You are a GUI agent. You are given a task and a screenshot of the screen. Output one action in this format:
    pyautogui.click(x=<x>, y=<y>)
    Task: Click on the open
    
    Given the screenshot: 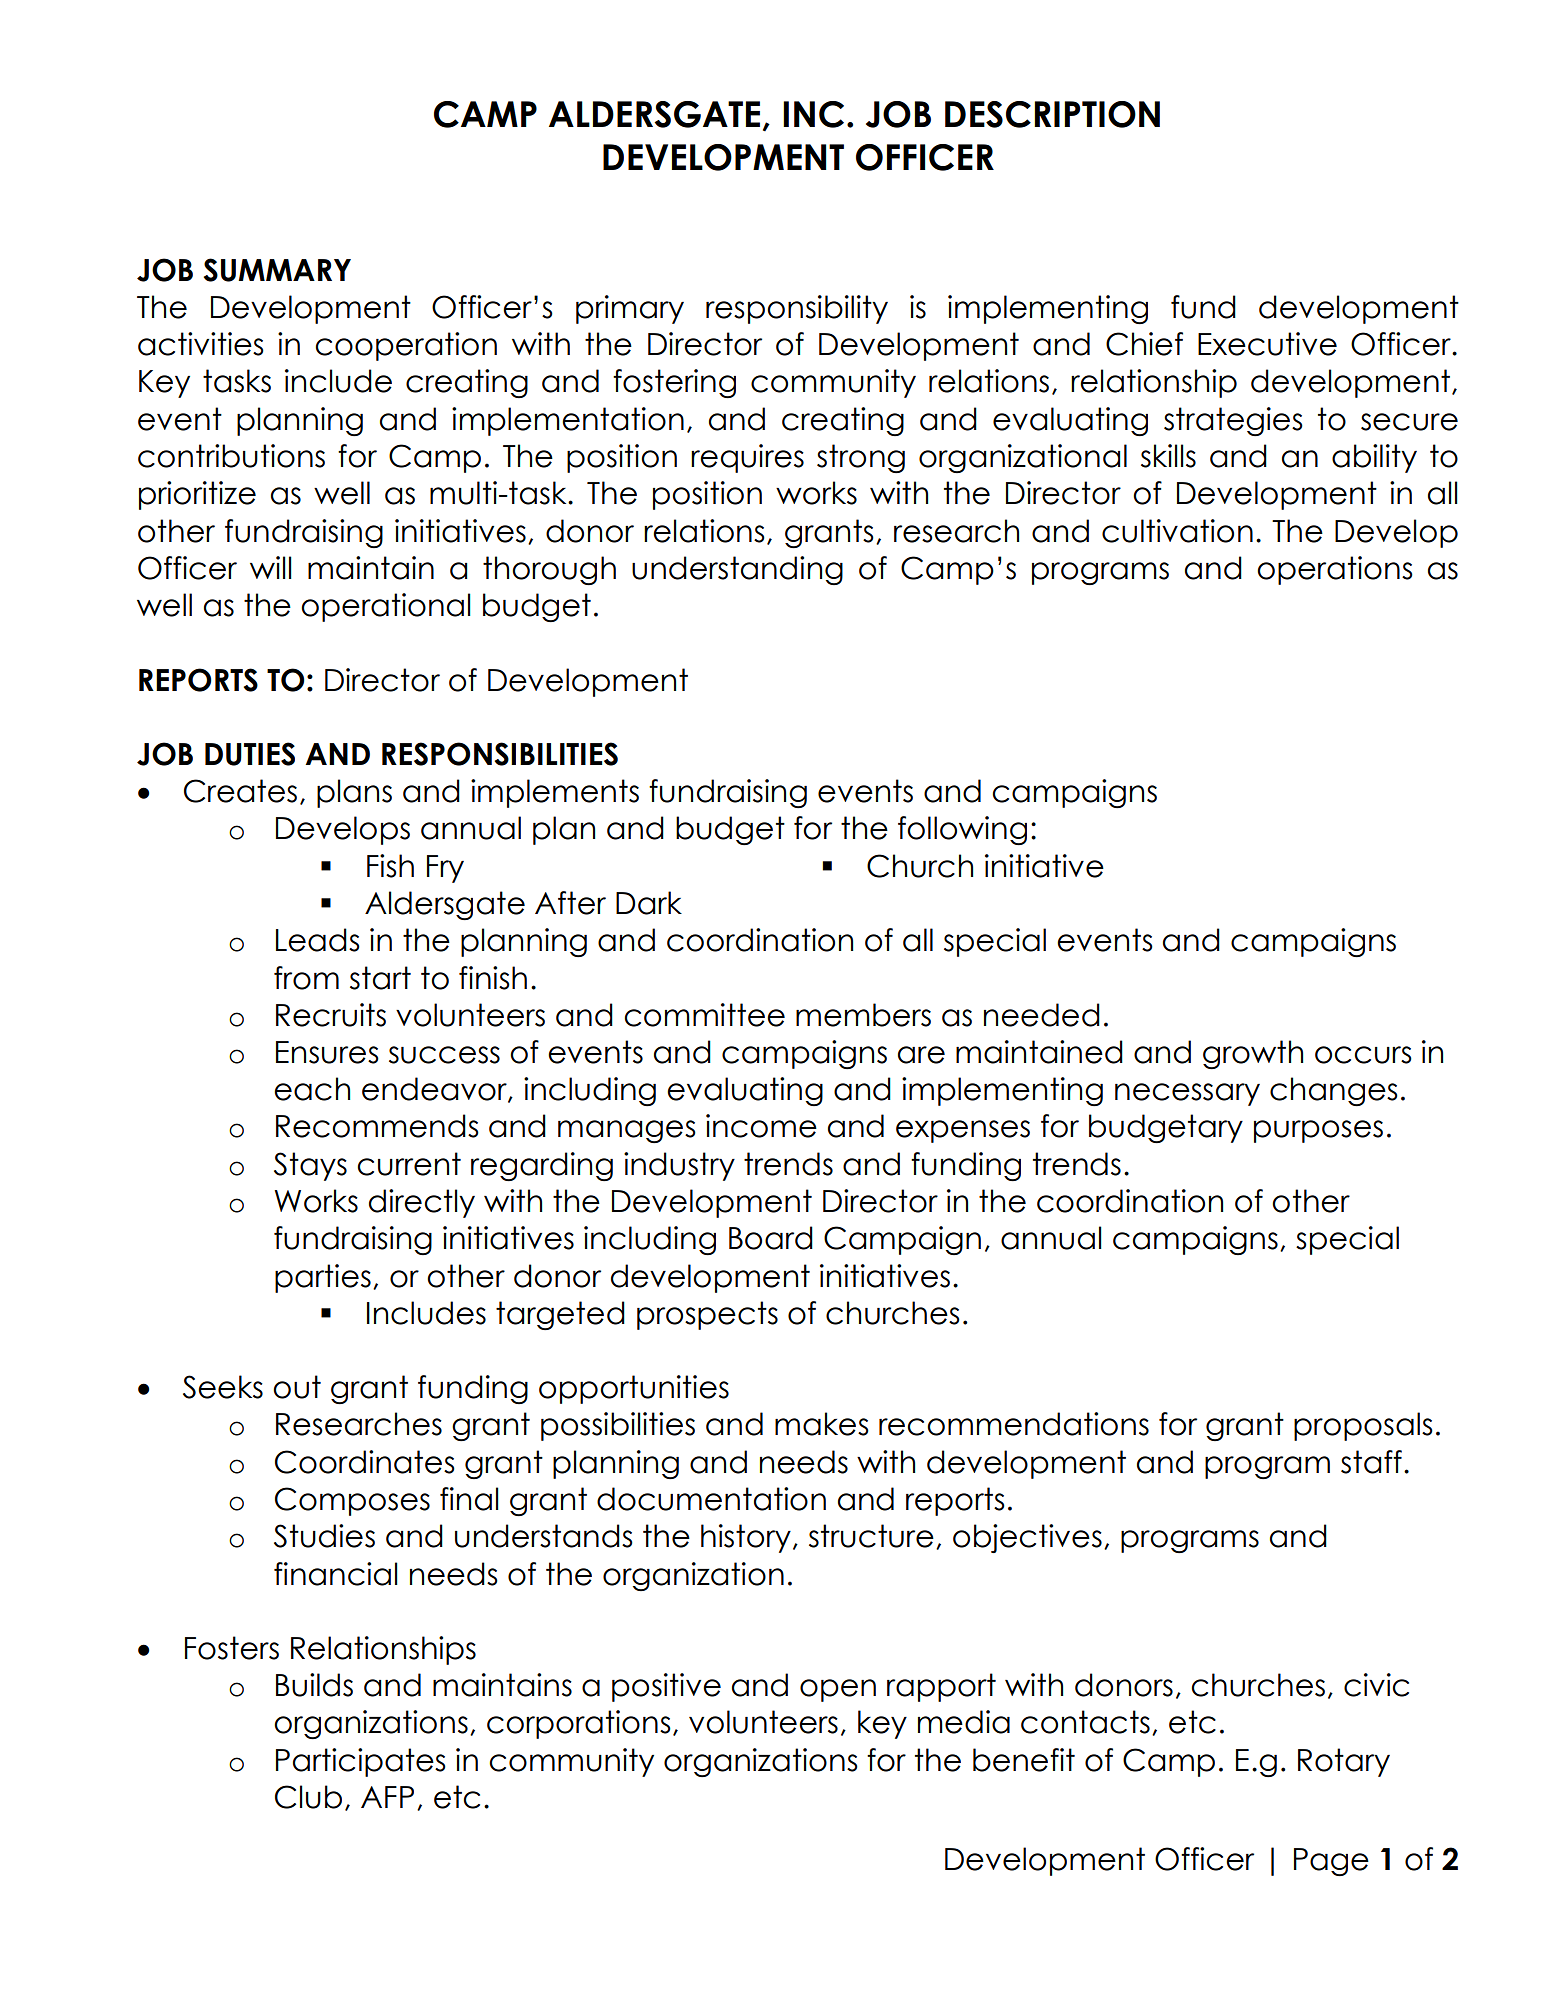 What is the action you would take?
    pyautogui.click(x=838, y=1690)
